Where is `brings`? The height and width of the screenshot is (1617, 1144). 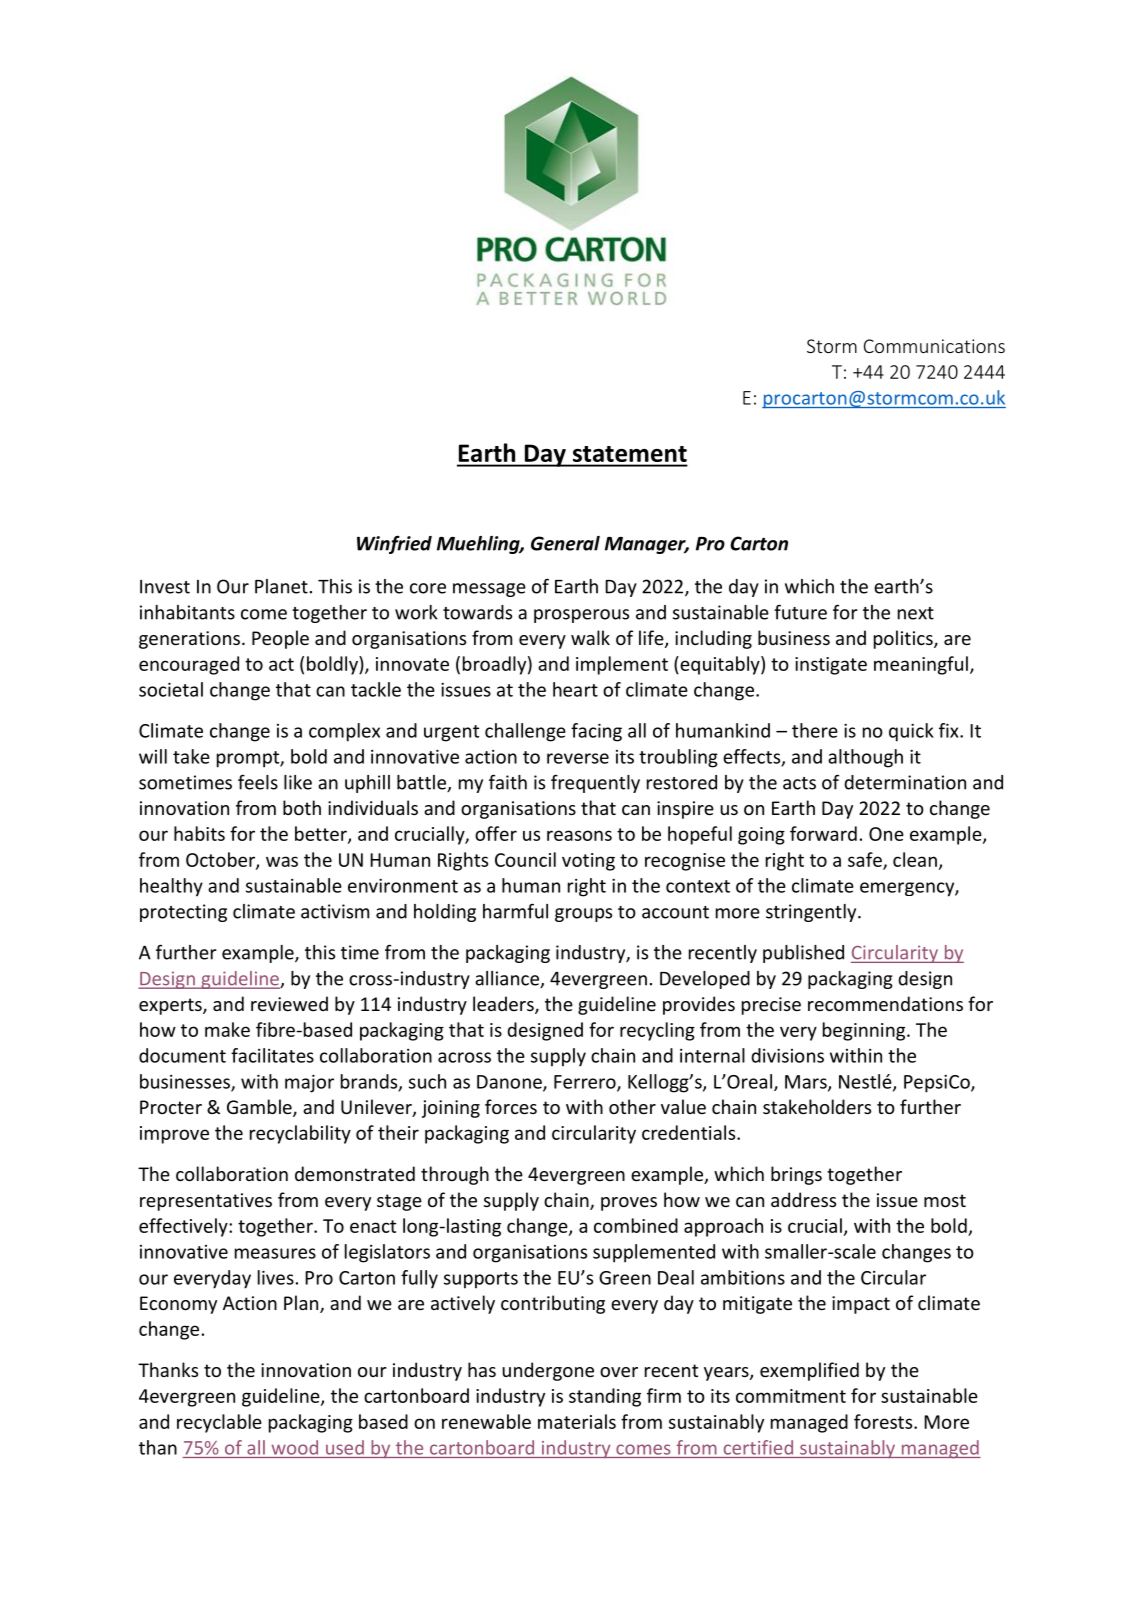
brings is located at coordinates (796, 1175).
